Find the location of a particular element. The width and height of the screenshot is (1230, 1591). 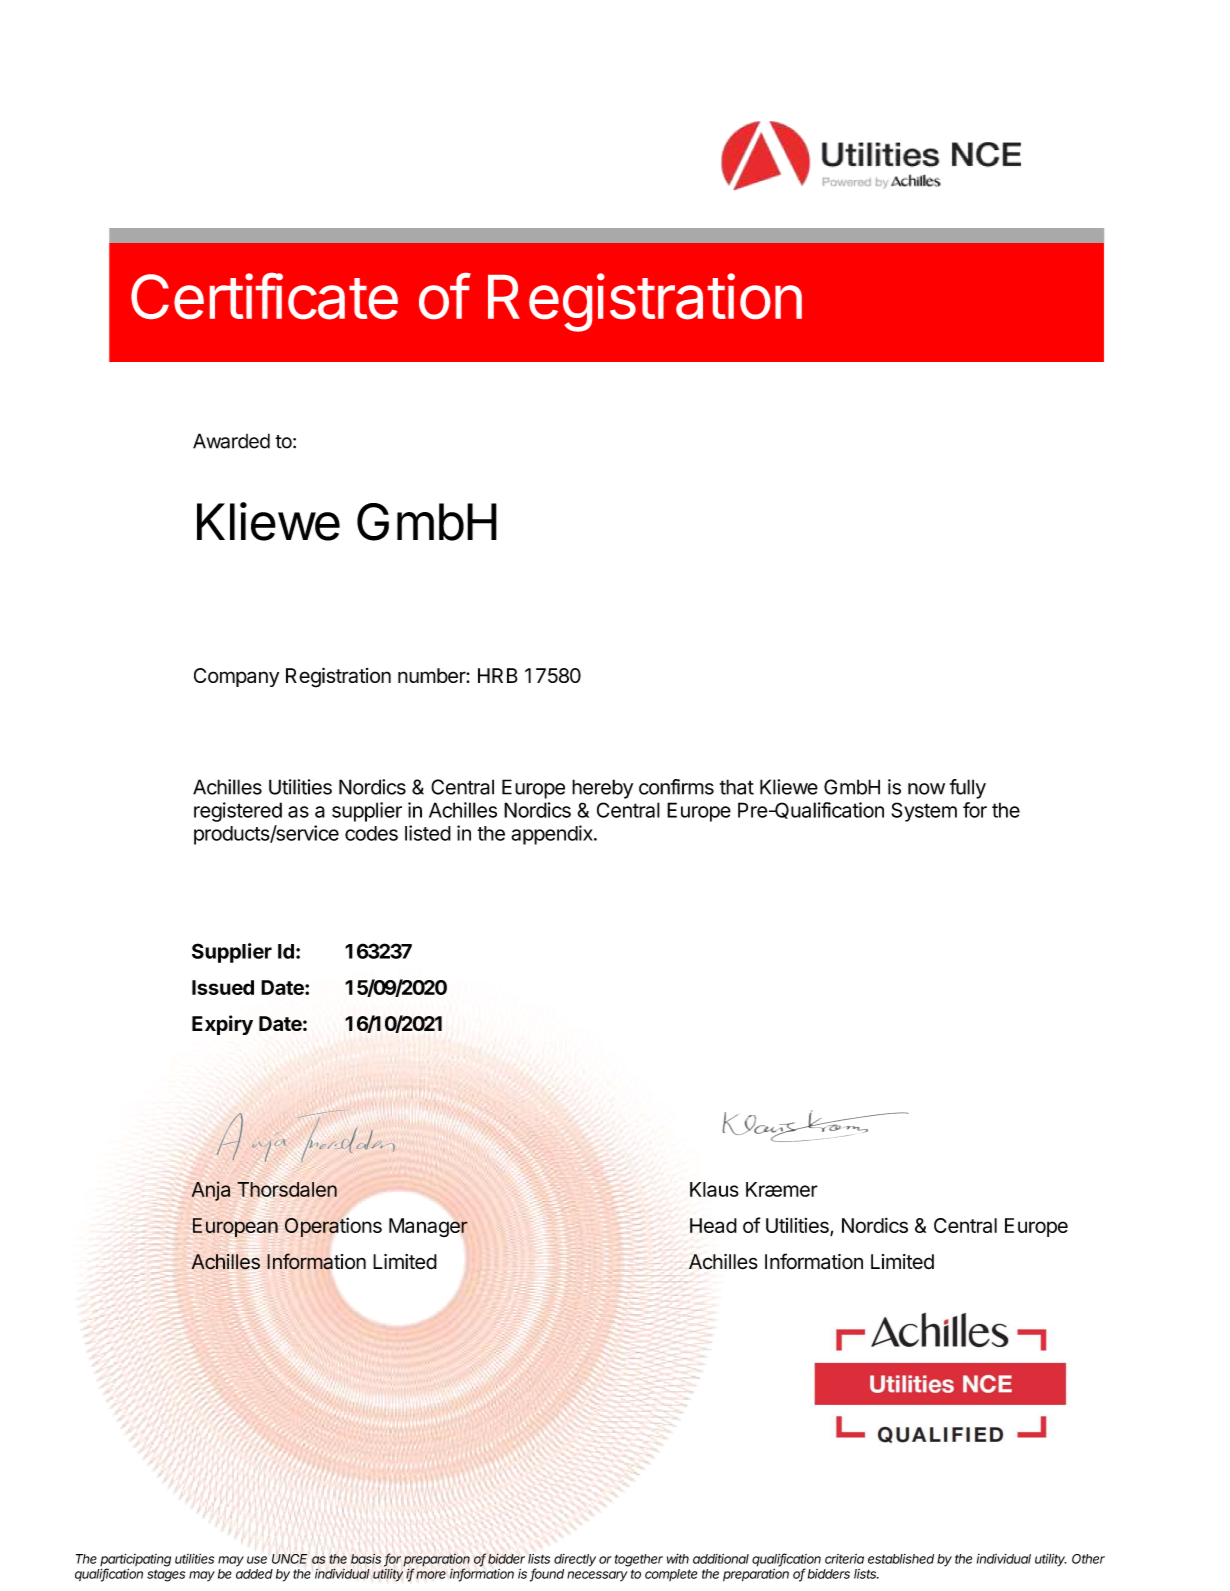

Head is located at coordinates (713, 1225).
